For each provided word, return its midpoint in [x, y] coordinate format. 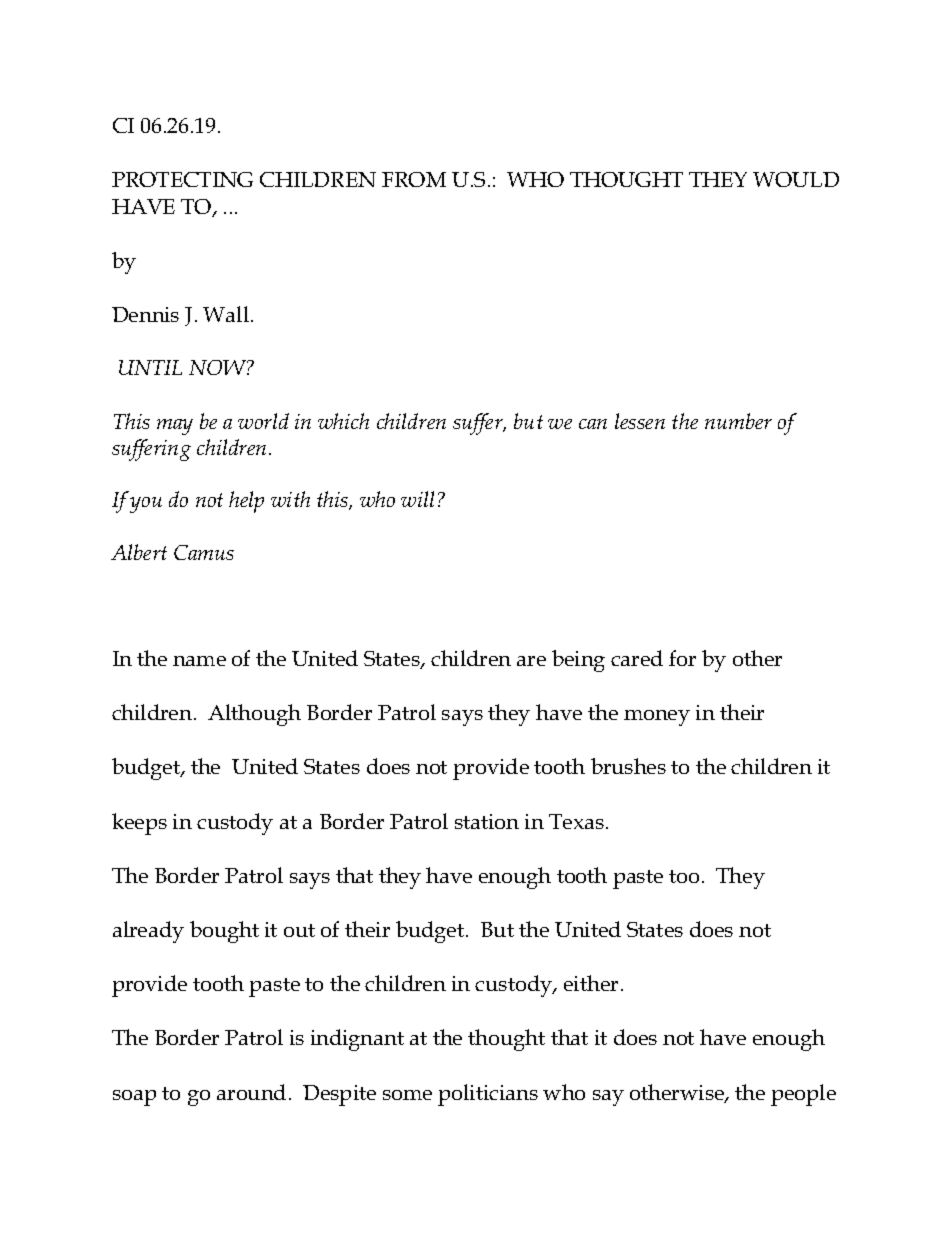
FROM [414, 179]
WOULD [796, 179]
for [682, 658]
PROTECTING [182, 179]
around [251, 1092]
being [578, 661]
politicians [488, 1095]
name [199, 661]
